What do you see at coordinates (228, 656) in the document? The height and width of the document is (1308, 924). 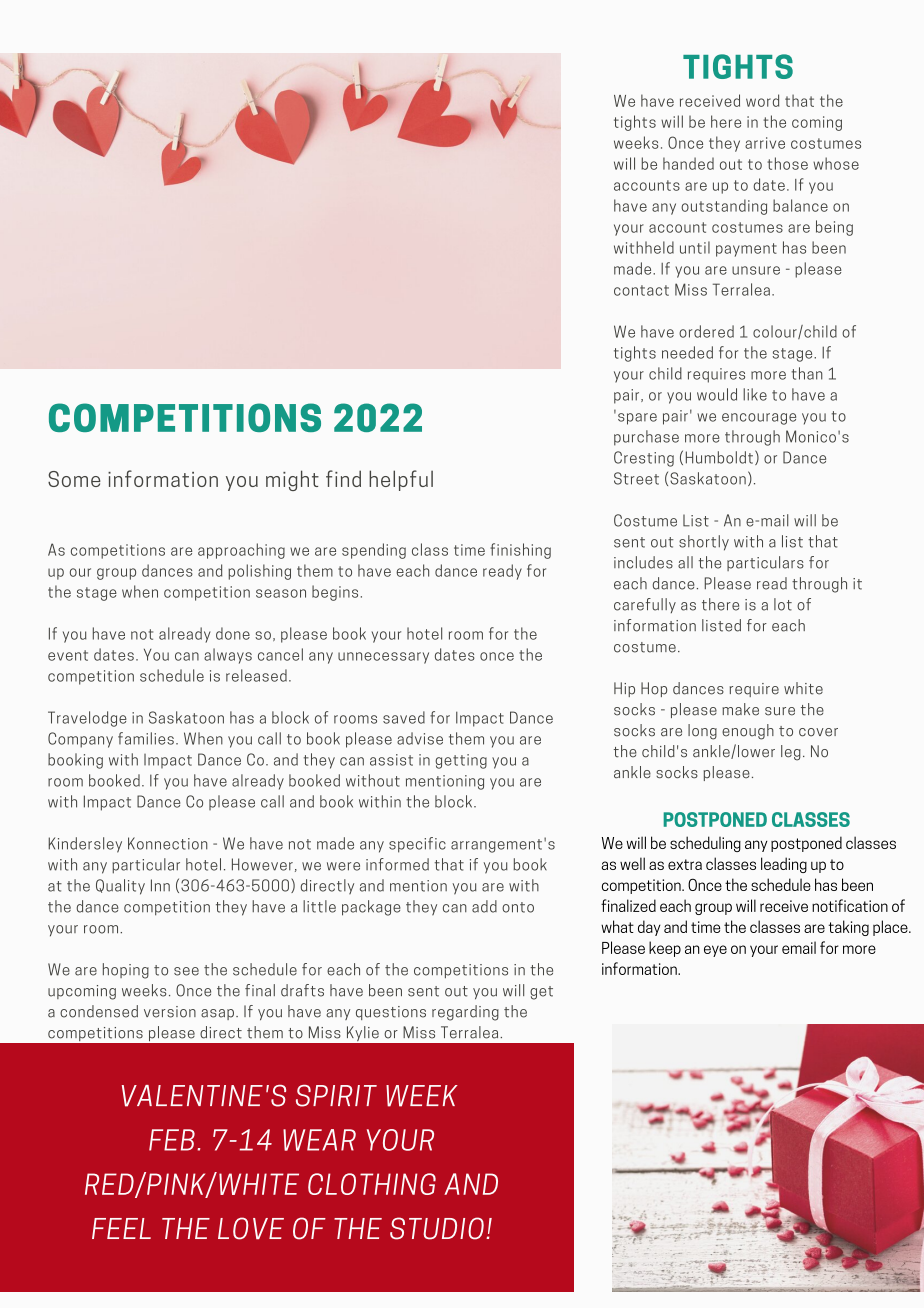 I see `always` at bounding box center [228, 656].
